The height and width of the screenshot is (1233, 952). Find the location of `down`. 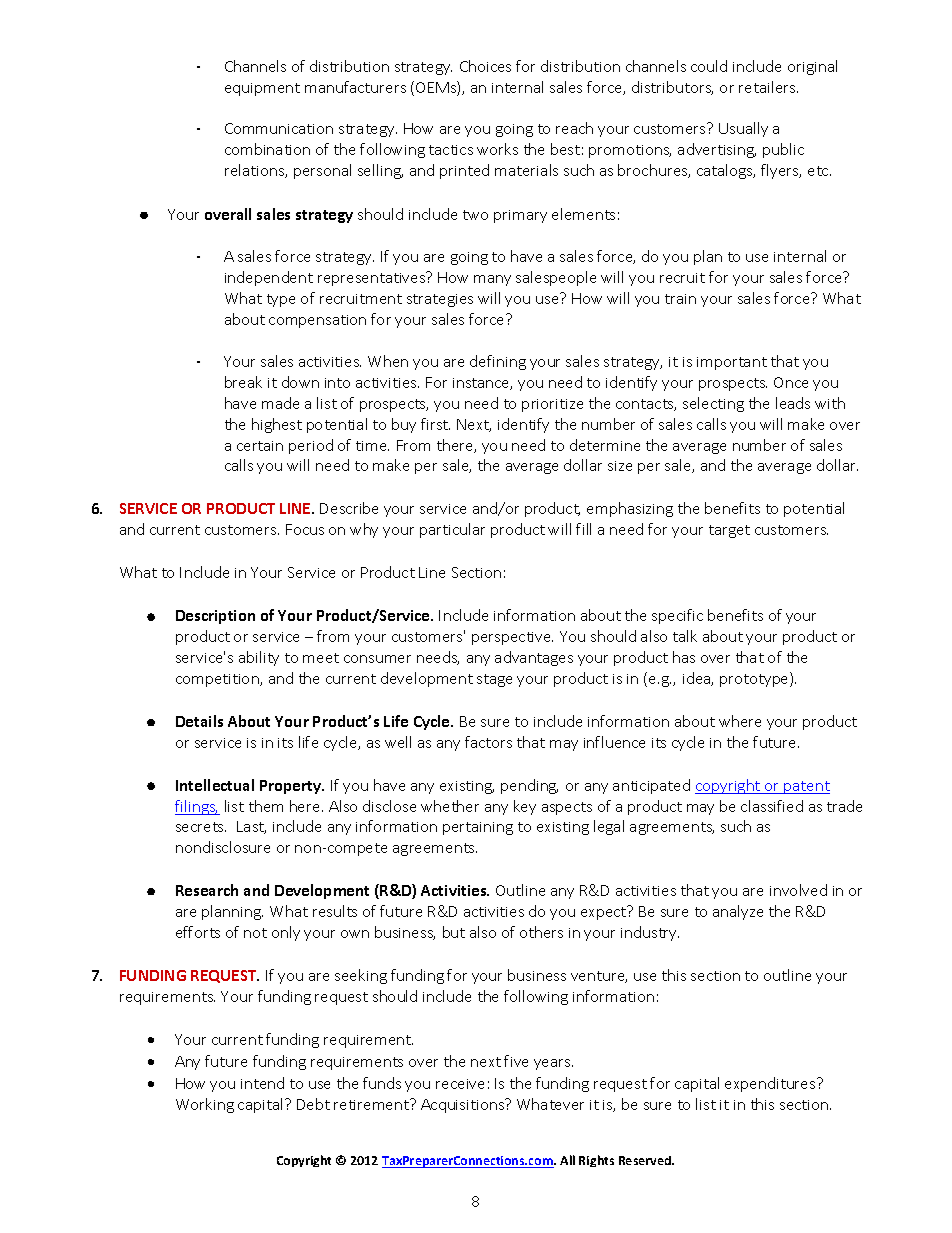

down is located at coordinates (300, 382).
